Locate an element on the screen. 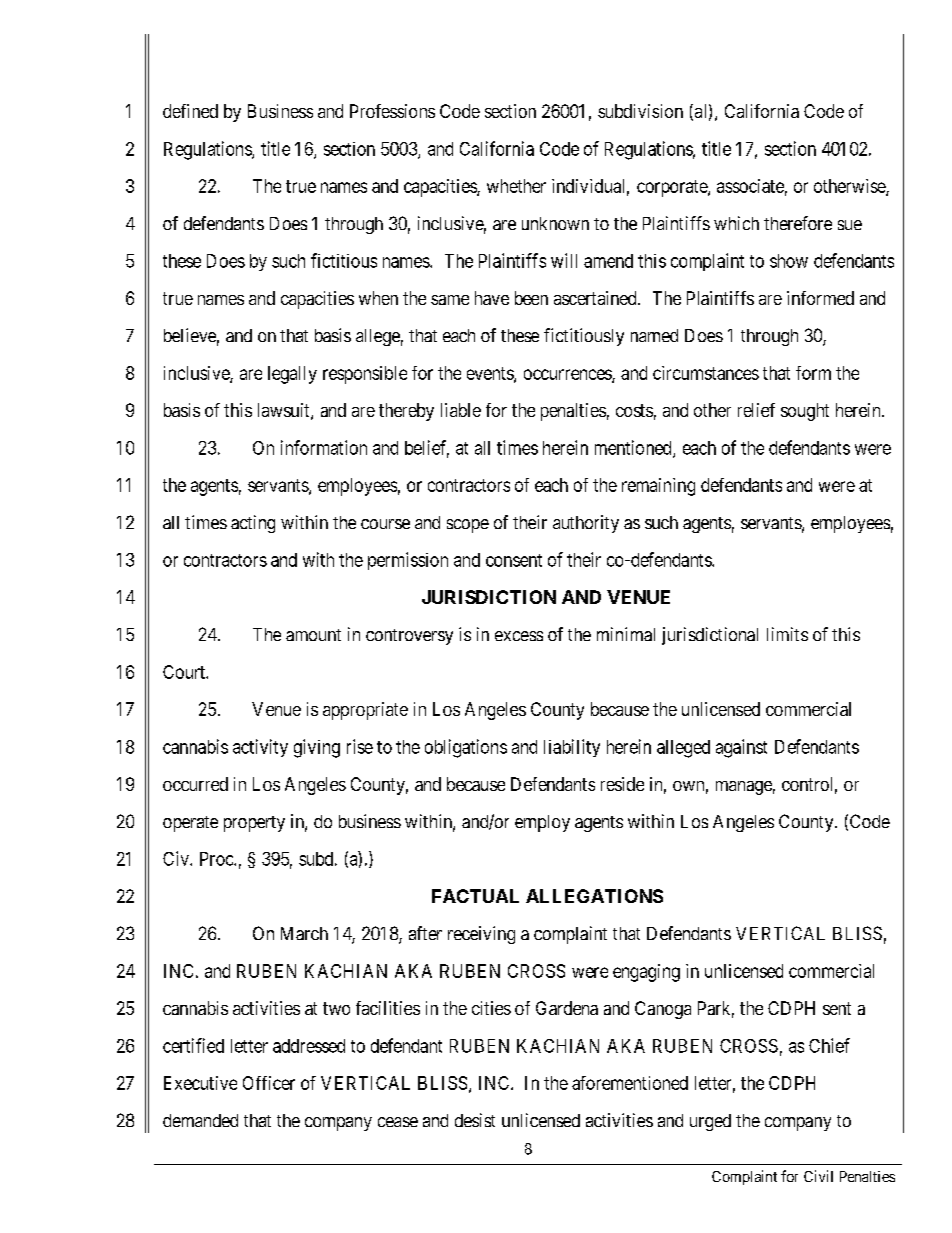 Image resolution: width=952 pixels, height=1233 pixels. demanded is located at coordinates (200, 1120).
